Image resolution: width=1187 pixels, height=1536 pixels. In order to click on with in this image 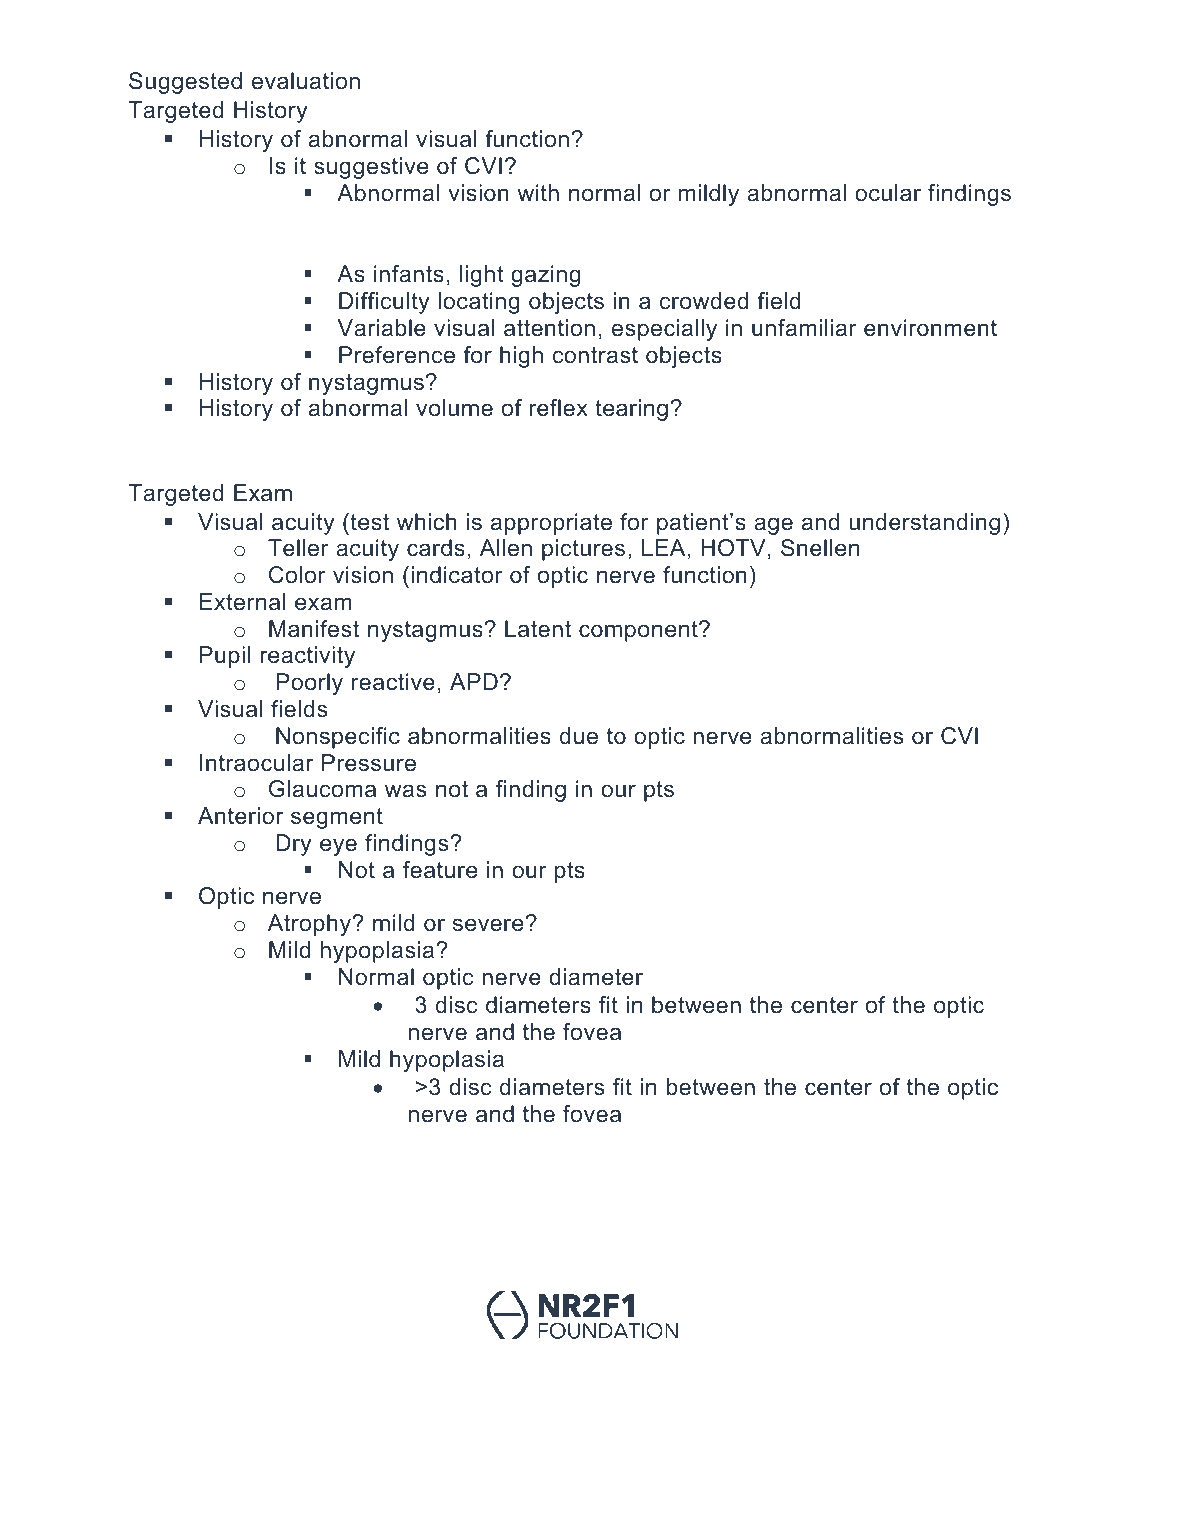, I will do `click(538, 192)`.
